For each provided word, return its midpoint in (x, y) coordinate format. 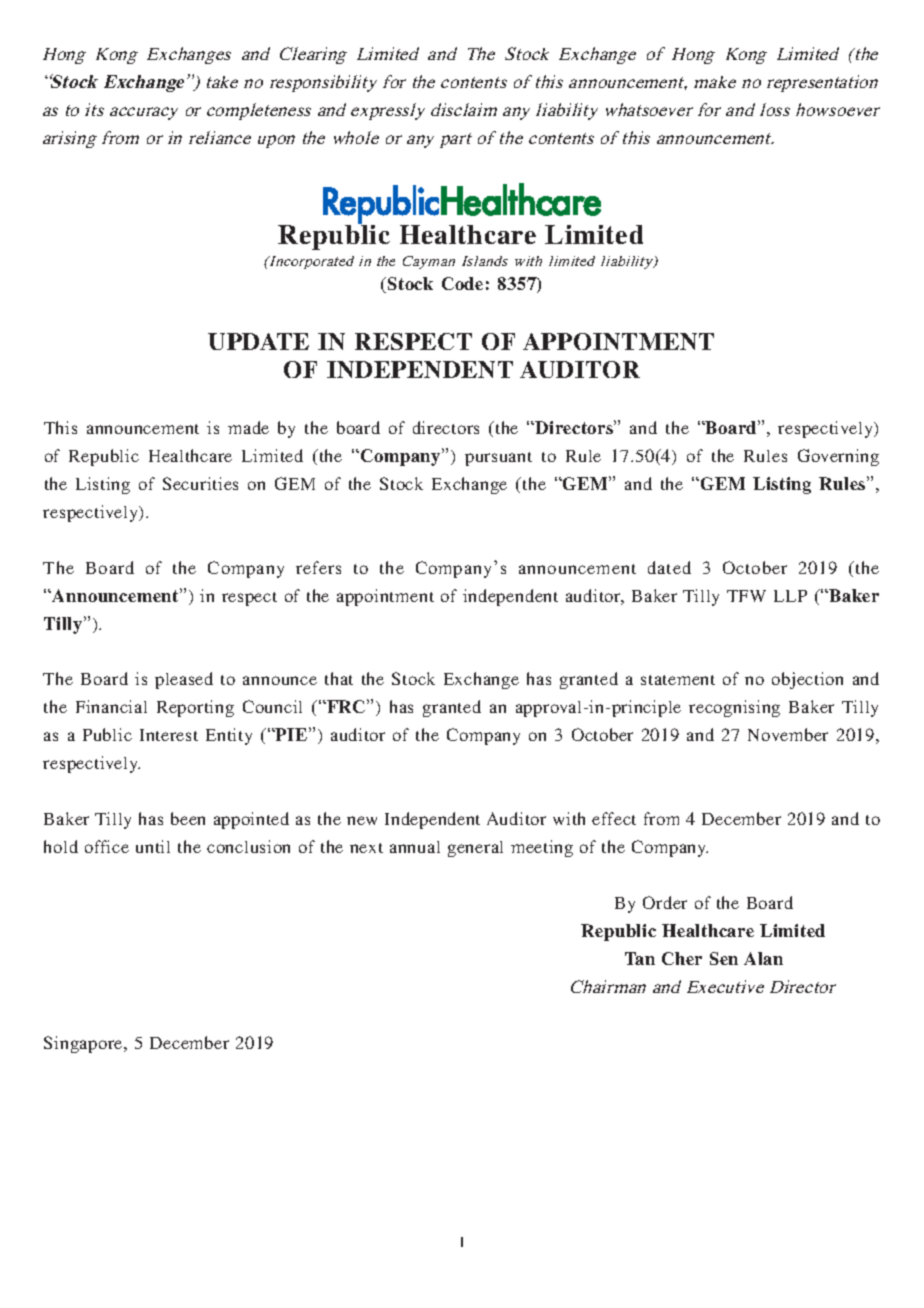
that (339, 678)
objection (807, 680)
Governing (838, 457)
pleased (184, 680)
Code (462, 283)
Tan (640, 958)
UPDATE (258, 341)
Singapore (84, 1044)
